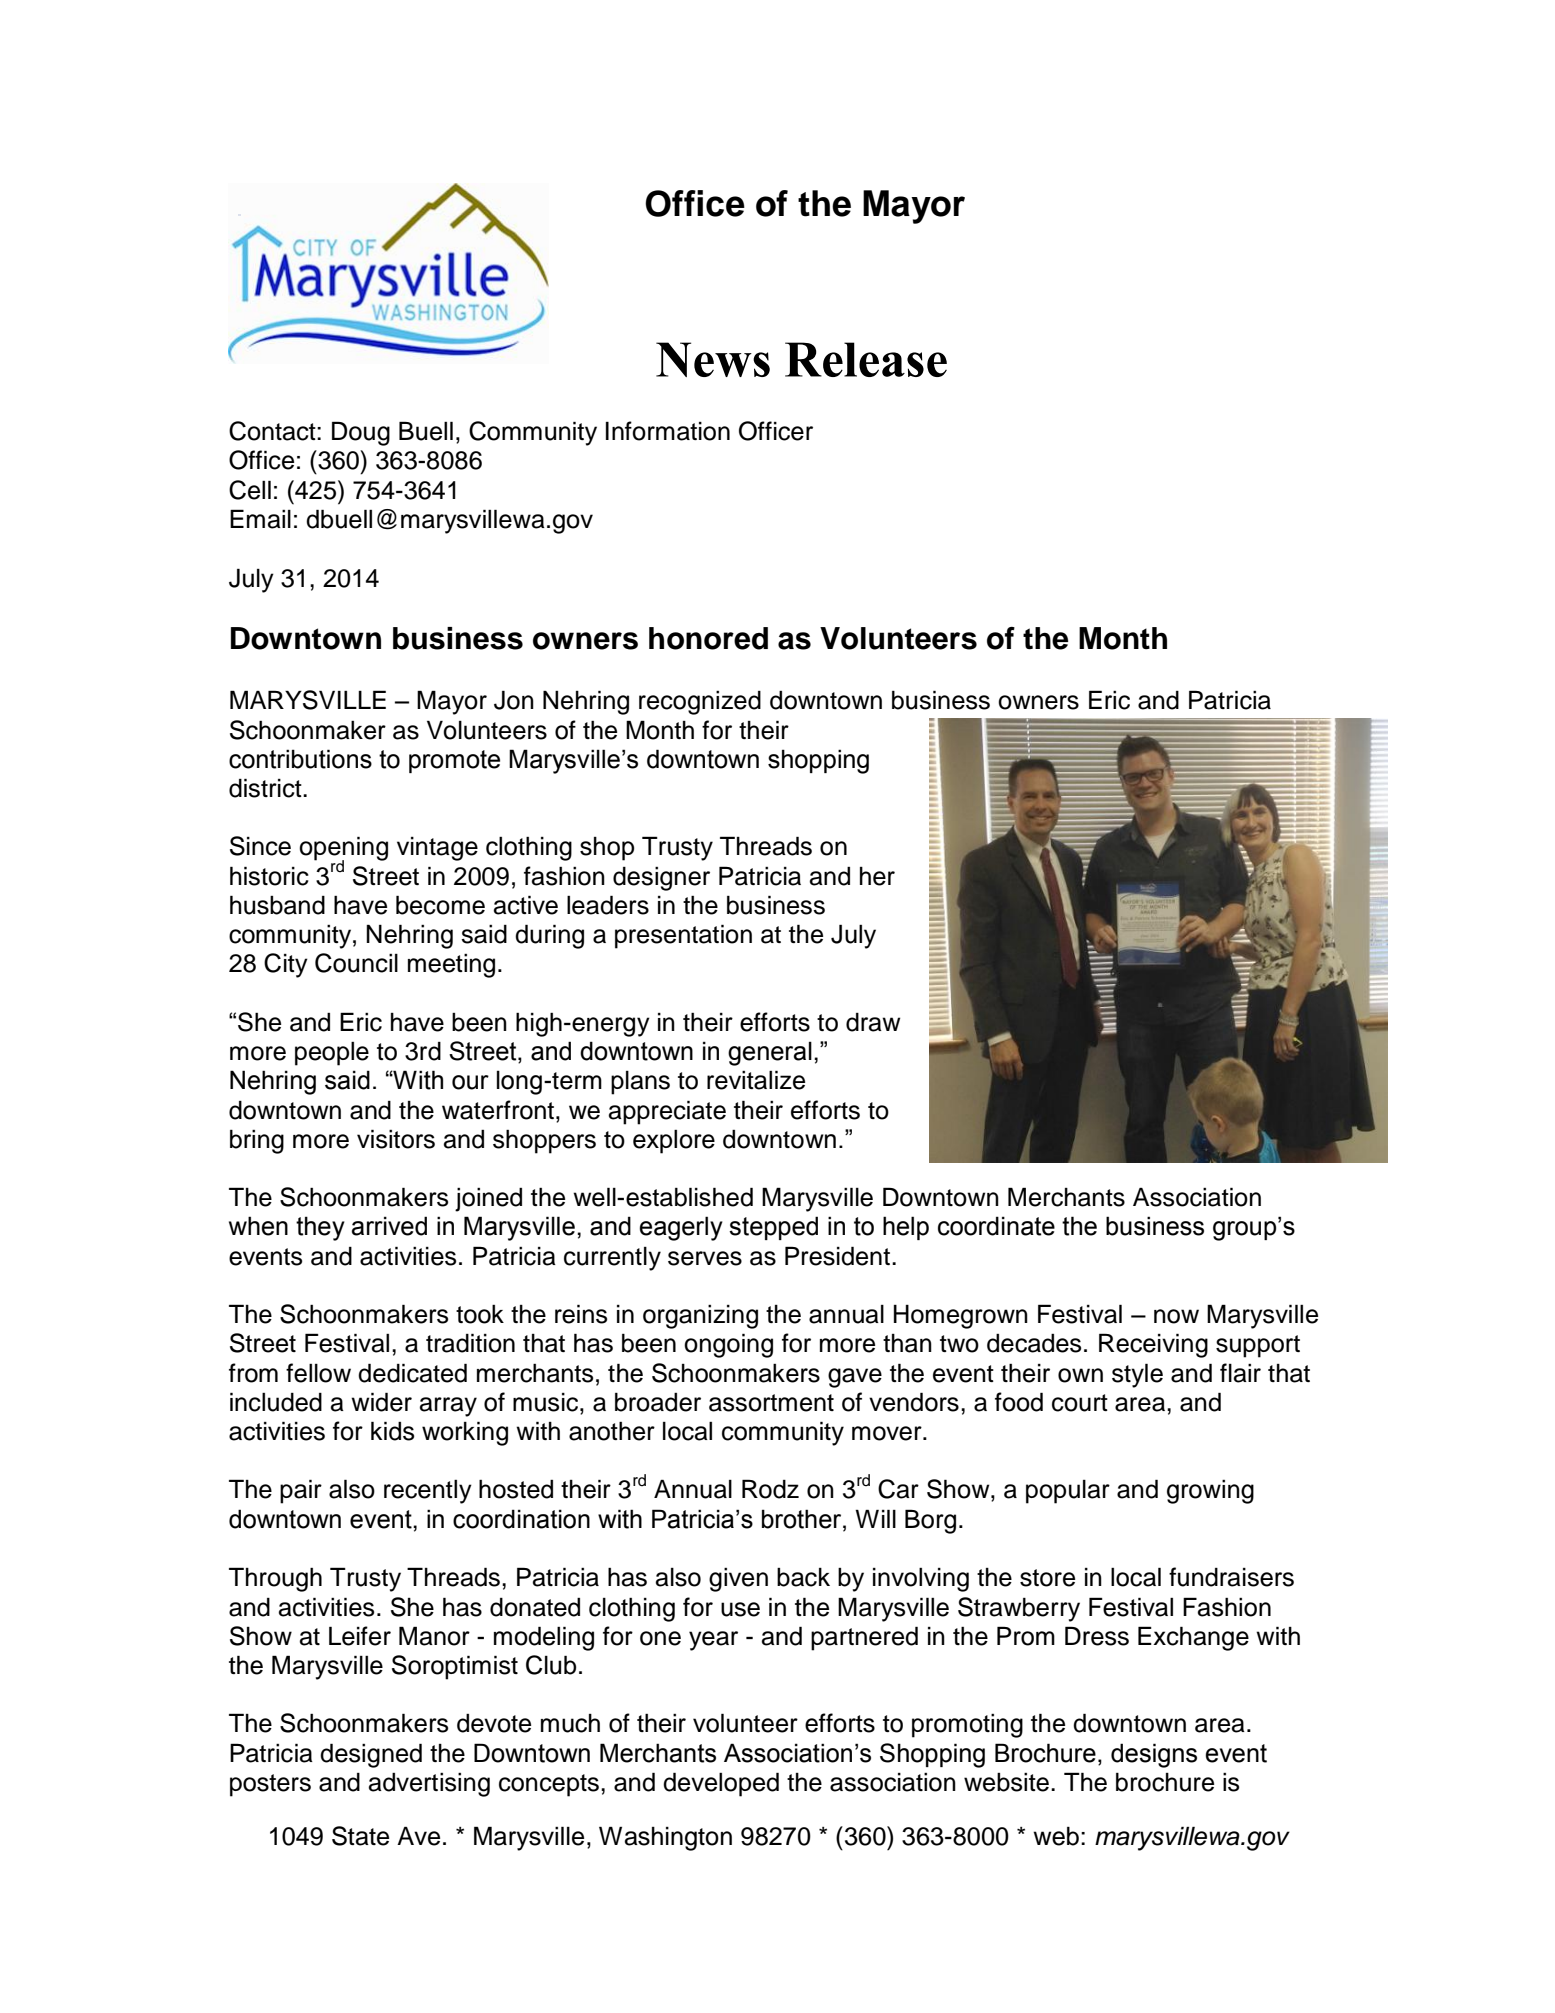 Image resolution: width=1555 pixels, height=2013 pixels. What do you see at coordinates (361, 433) in the screenshot?
I see `Doug` at bounding box center [361, 433].
